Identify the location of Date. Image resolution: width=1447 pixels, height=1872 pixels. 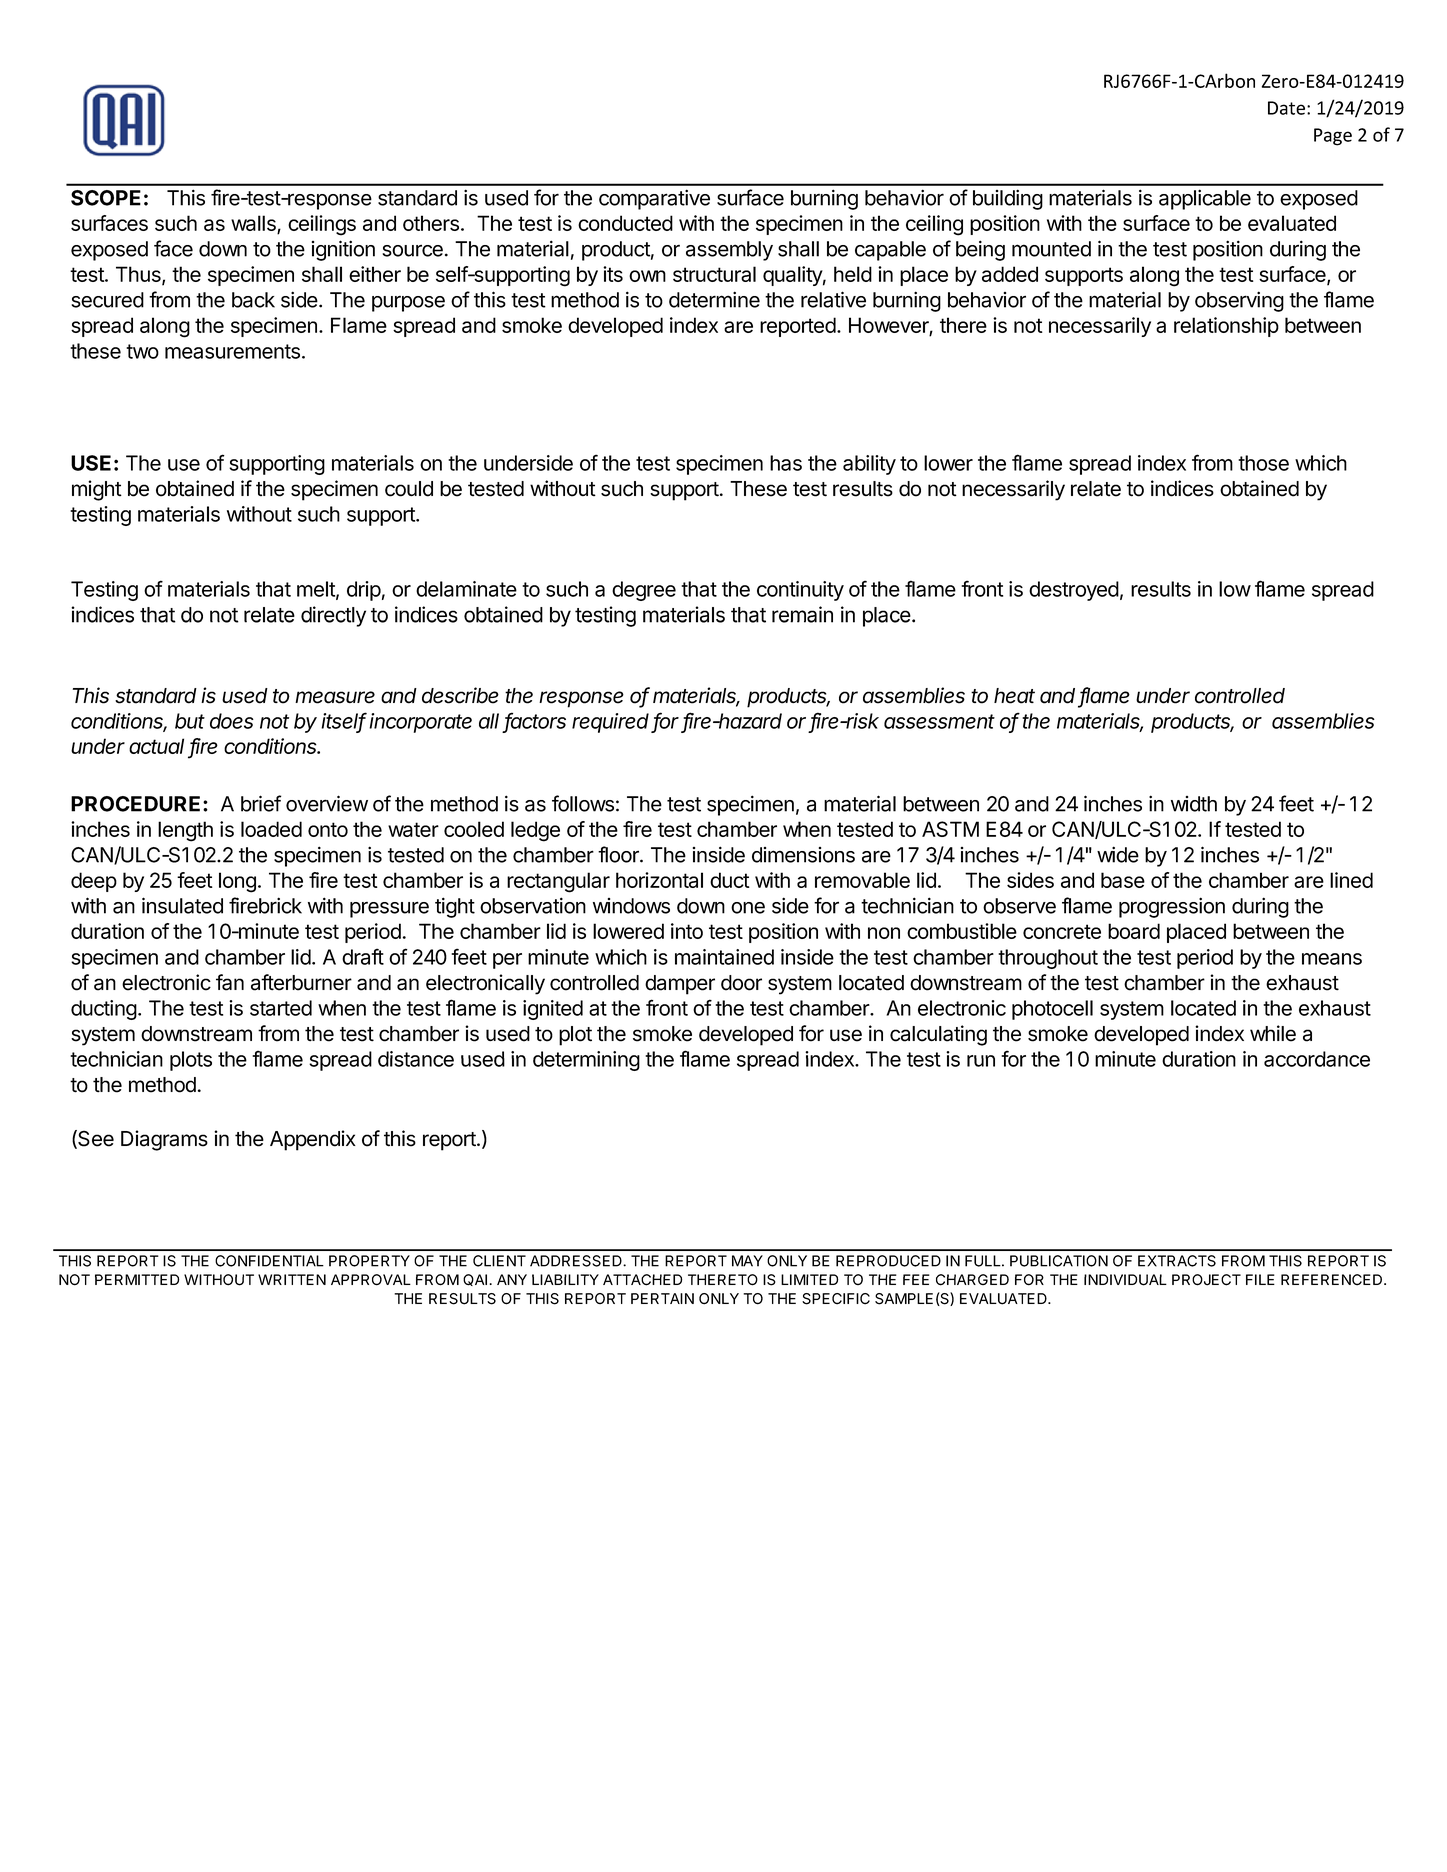
(1288, 108).
